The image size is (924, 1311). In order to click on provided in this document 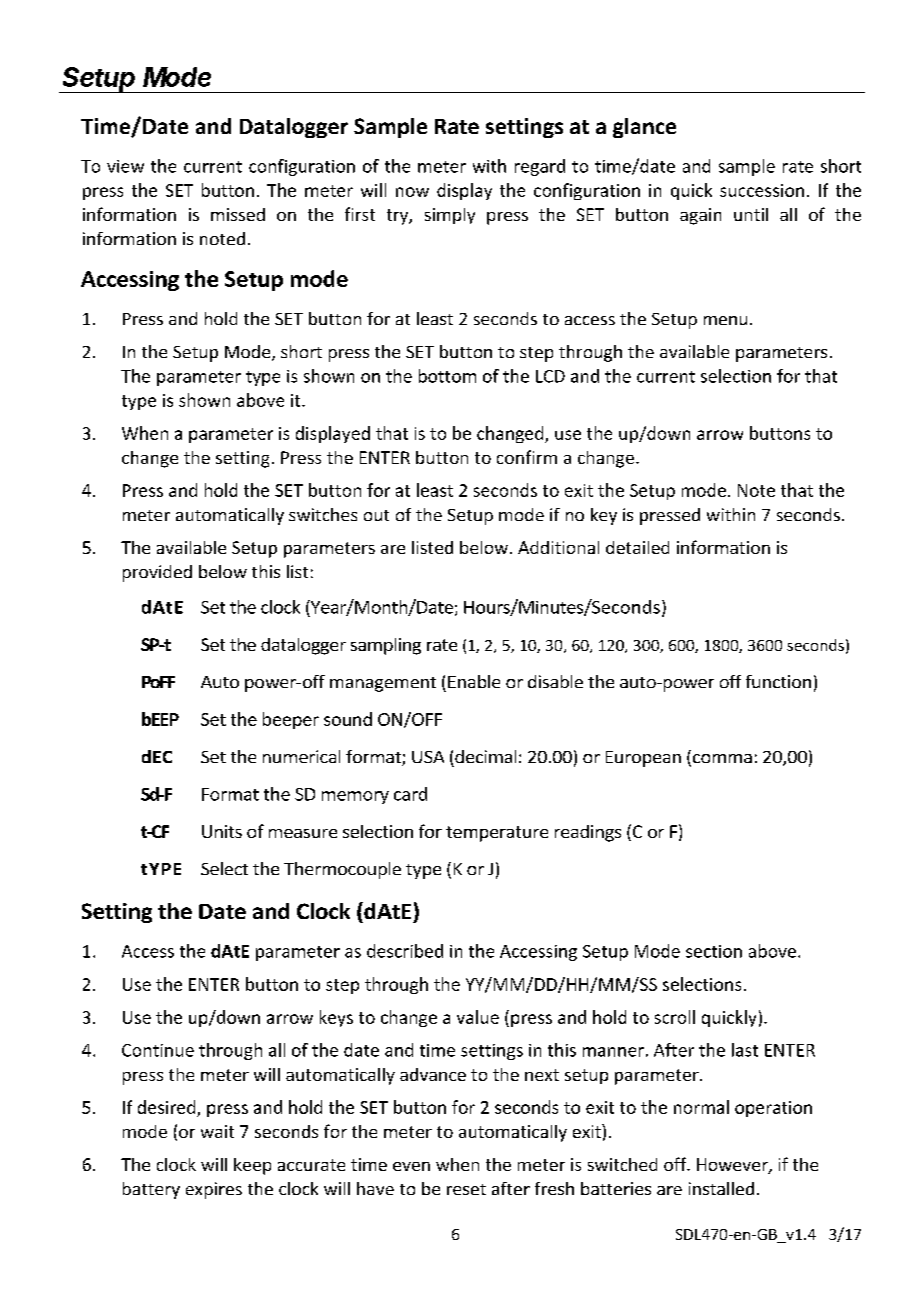, I will do `click(157, 573)`.
